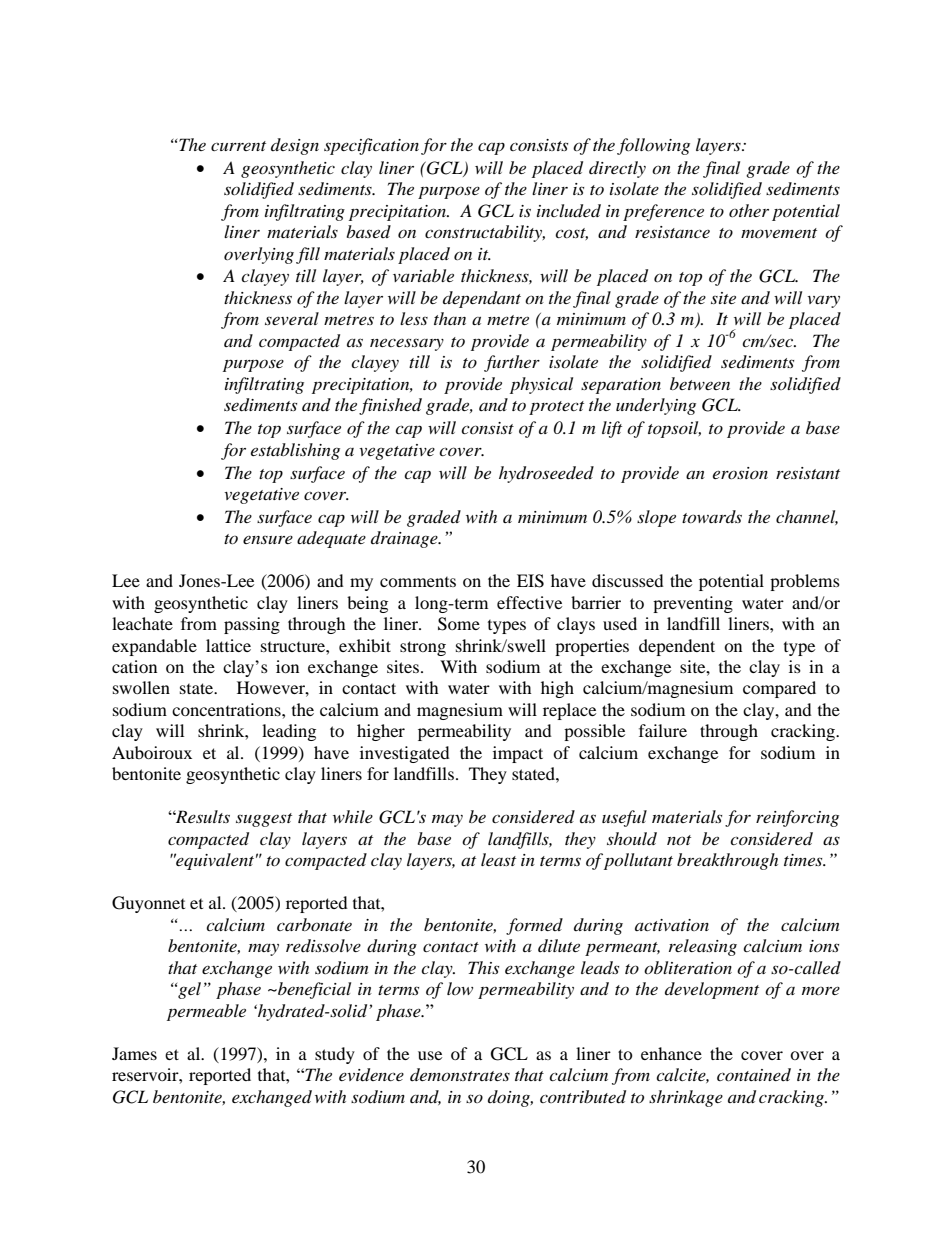  I want to click on establishing, so click(295, 451).
